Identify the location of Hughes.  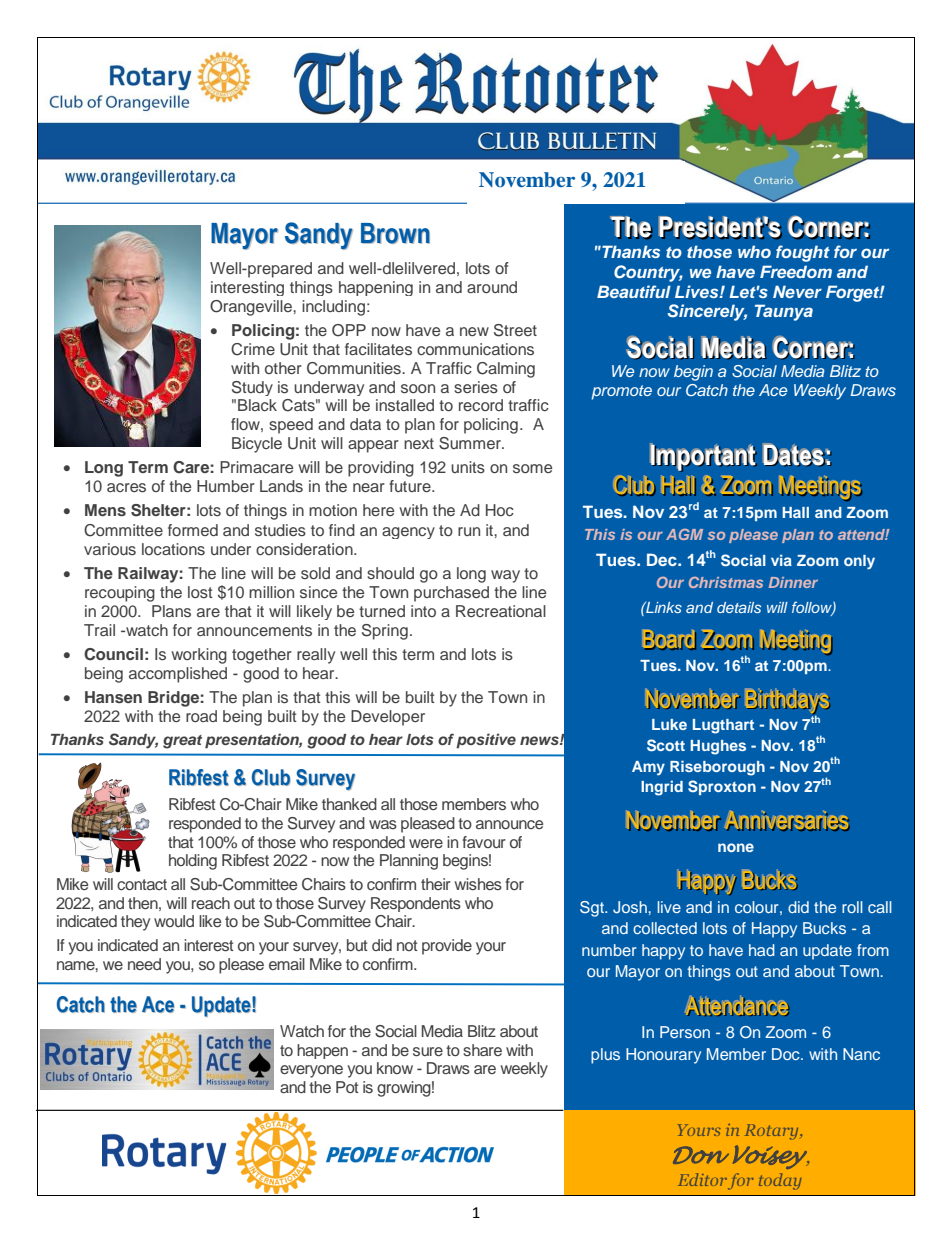
(718, 747).
